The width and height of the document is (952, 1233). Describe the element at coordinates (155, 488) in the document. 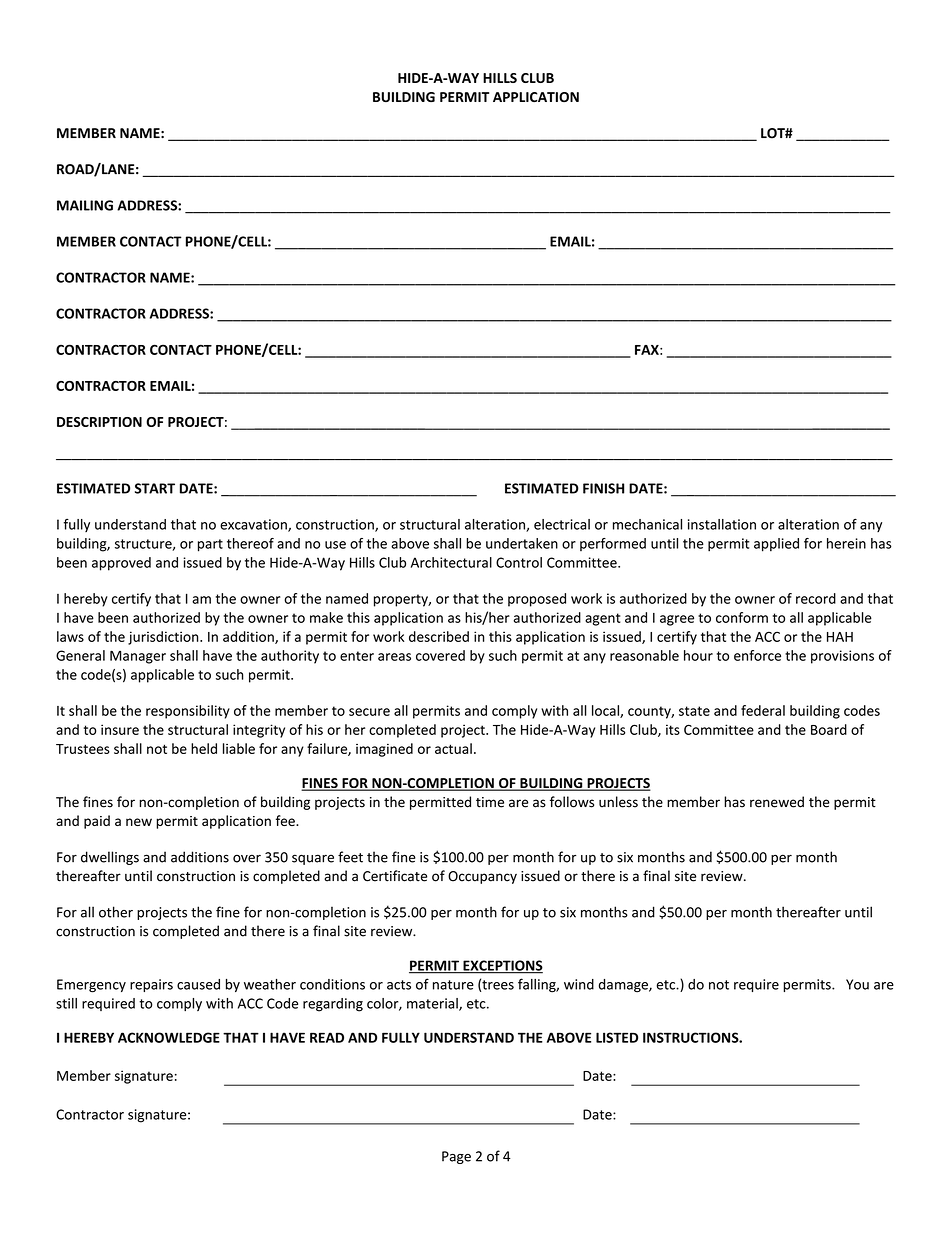

I see `START` at that location.
